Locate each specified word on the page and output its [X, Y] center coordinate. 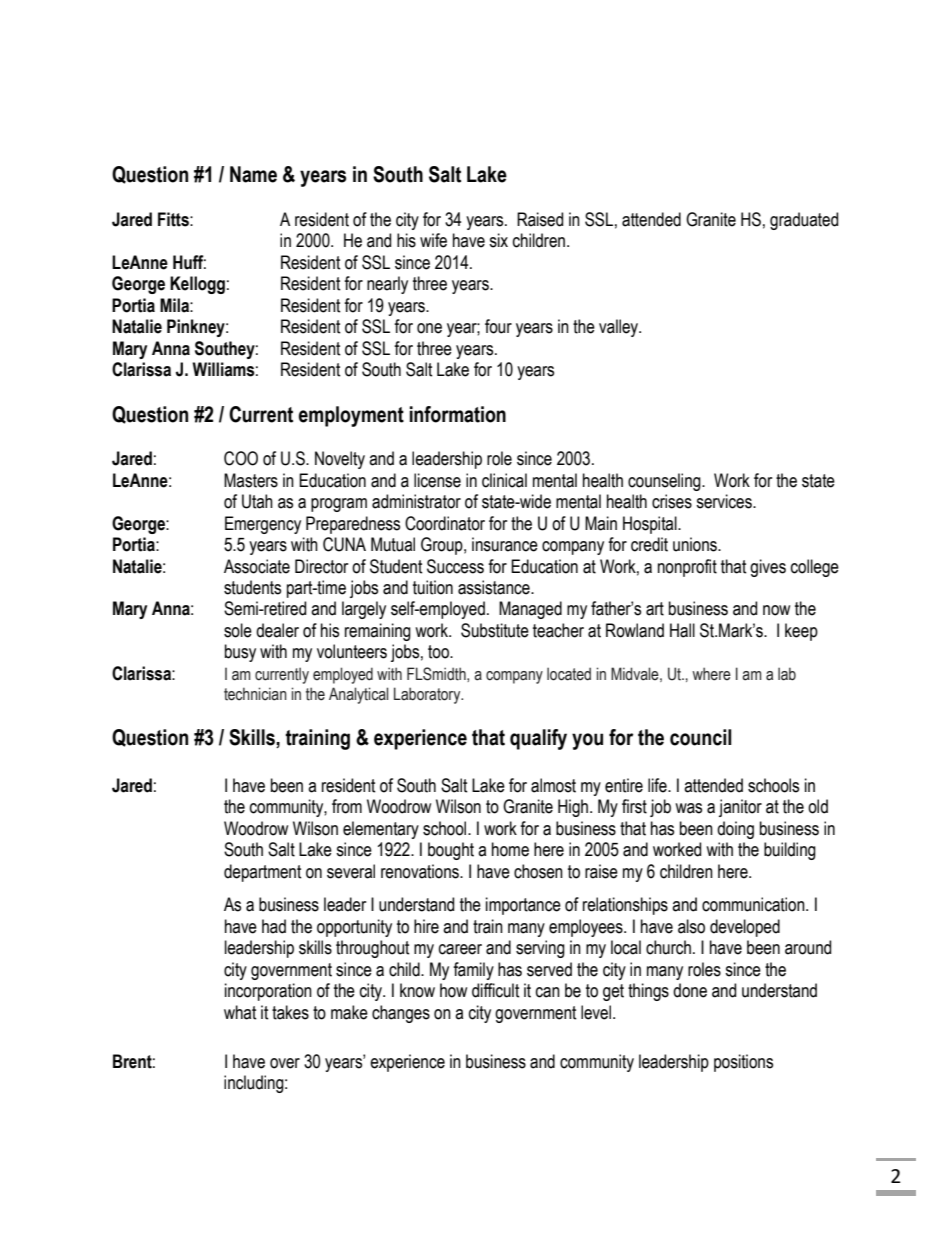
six [498, 240]
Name [253, 174]
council [701, 737]
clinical [504, 480]
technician [255, 694]
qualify [538, 739]
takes [290, 1012]
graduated [804, 221]
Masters [251, 480]
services [725, 501]
